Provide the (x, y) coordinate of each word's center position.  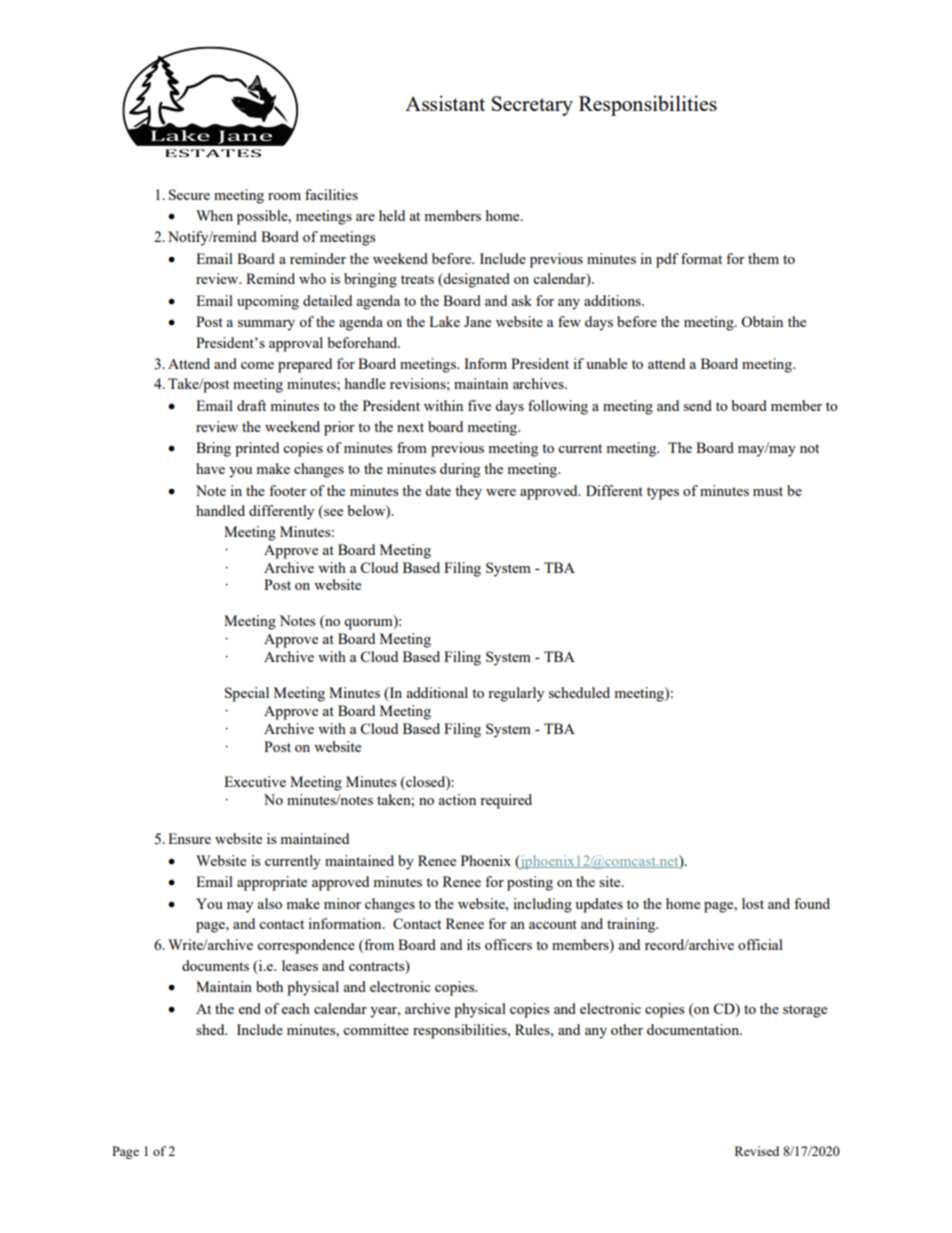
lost (753, 903)
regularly (516, 694)
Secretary (532, 106)
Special (247, 694)
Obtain (762, 321)
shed (211, 1029)
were (501, 492)
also (269, 903)
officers (508, 944)
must (768, 491)
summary (266, 325)
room (284, 196)
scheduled (579, 692)
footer (288, 490)
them (763, 258)
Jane (477, 321)
